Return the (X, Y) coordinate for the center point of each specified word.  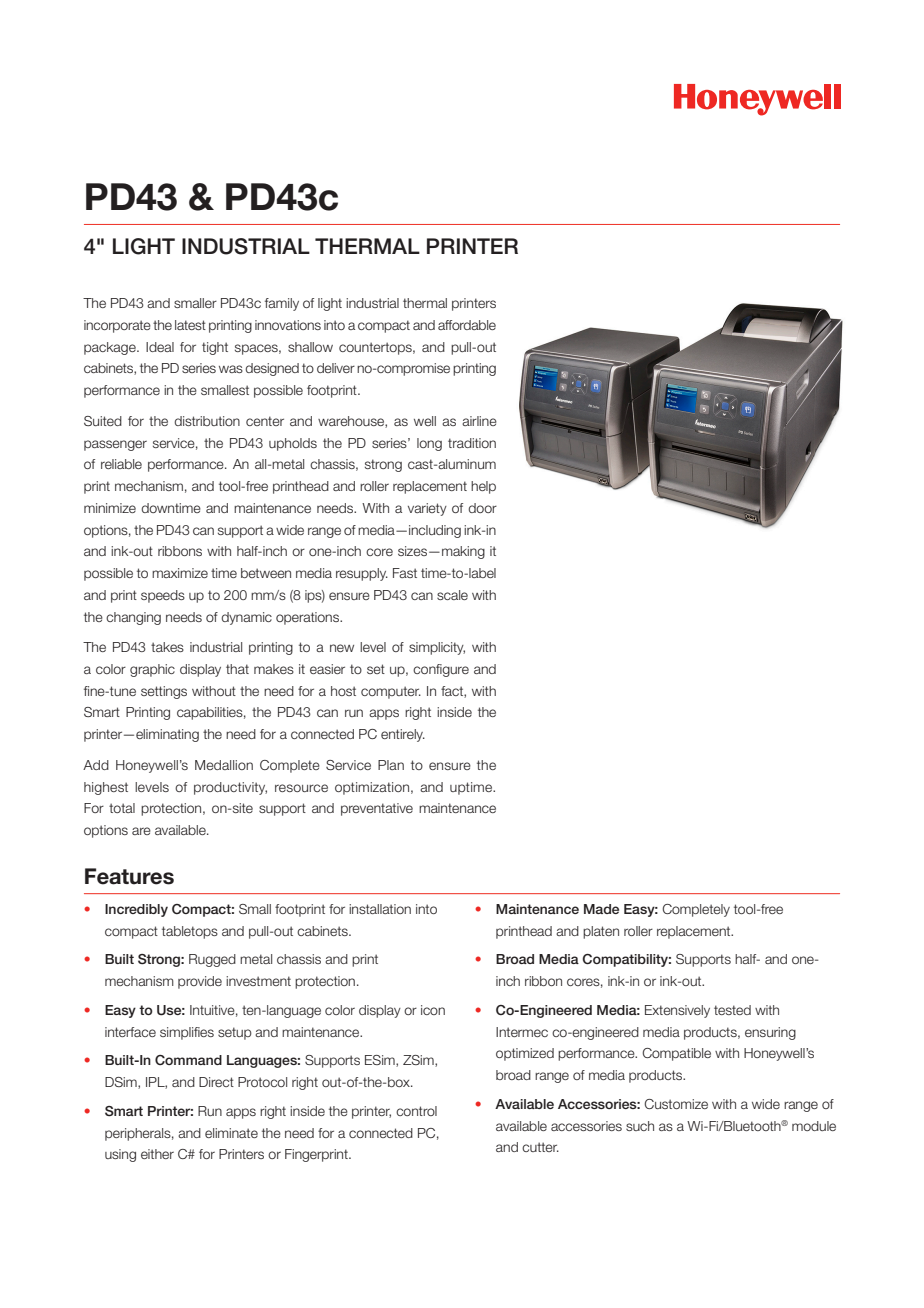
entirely (403, 735)
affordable (467, 325)
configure (441, 670)
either (157, 1154)
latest (190, 325)
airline (479, 421)
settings (164, 692)
